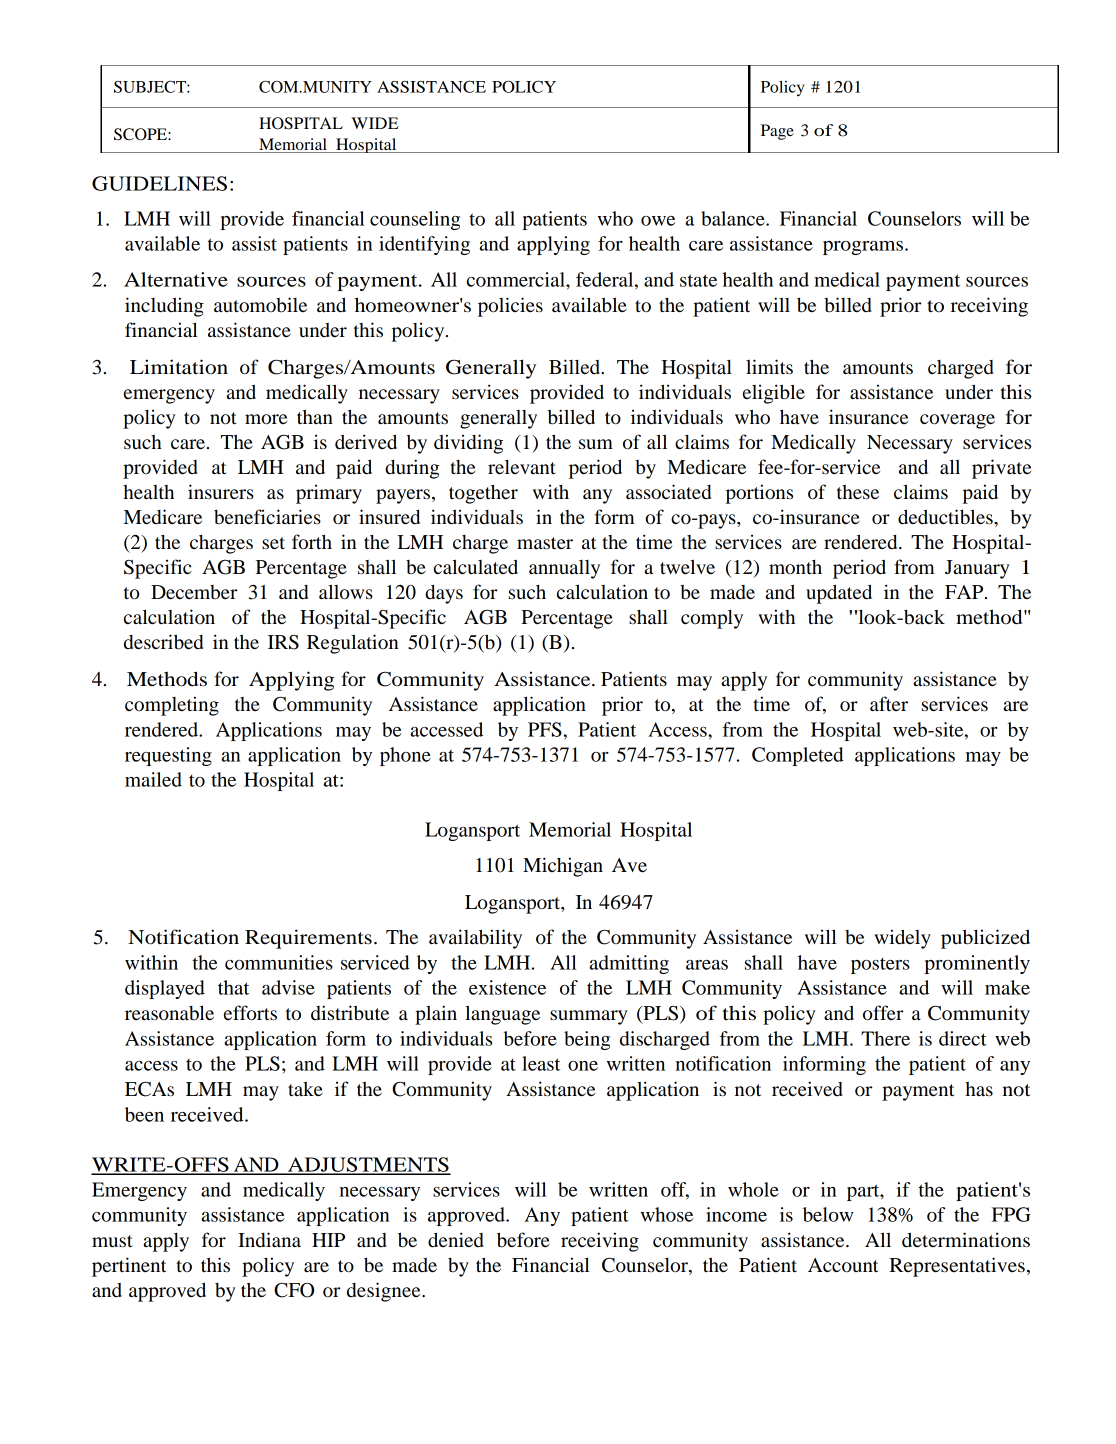  What do you see at coordinates (153, 779) in the image?
I see `mailed` at bounding box center [153, 779].
